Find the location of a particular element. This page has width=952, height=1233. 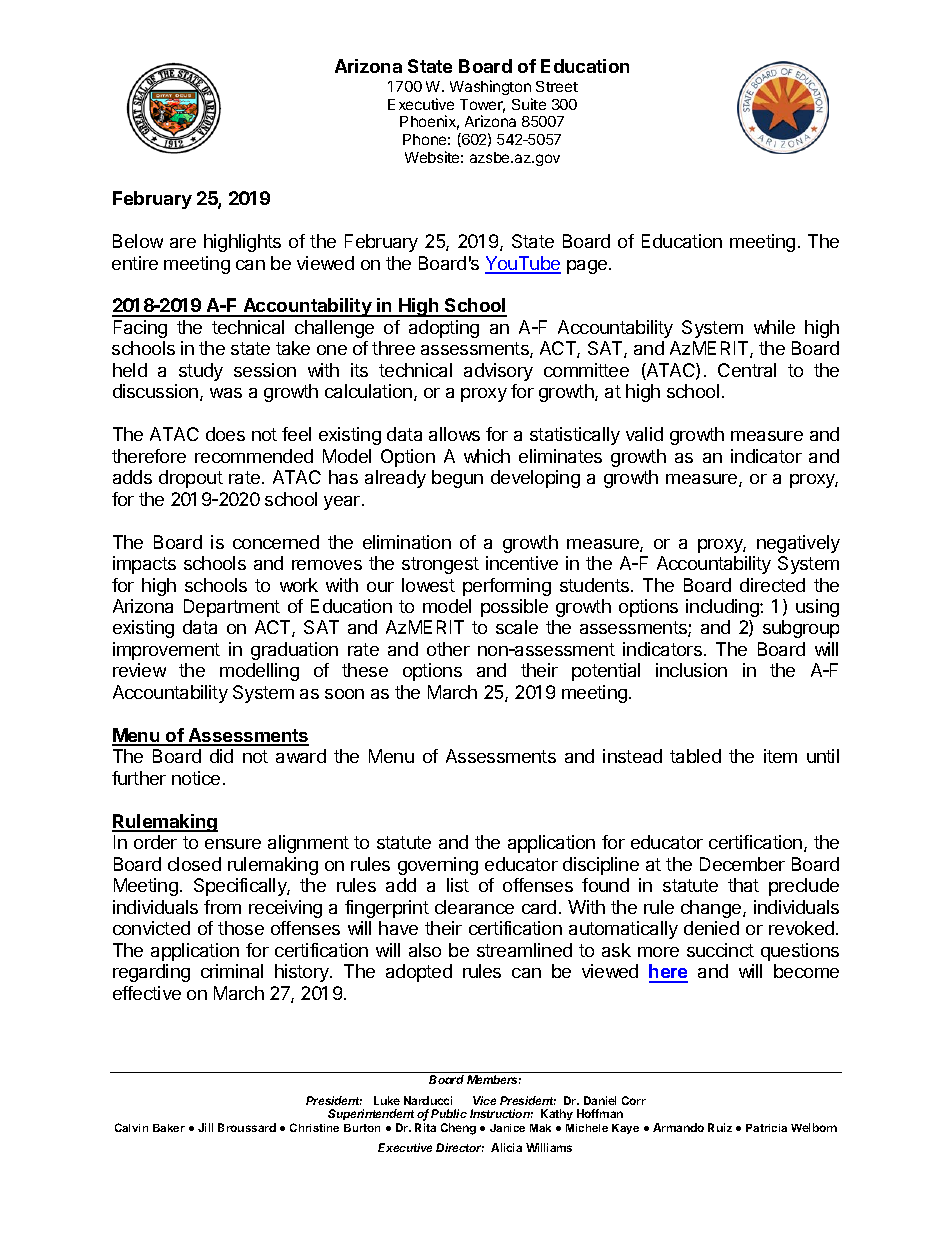

Washington is located at coordinates (490, 87).
